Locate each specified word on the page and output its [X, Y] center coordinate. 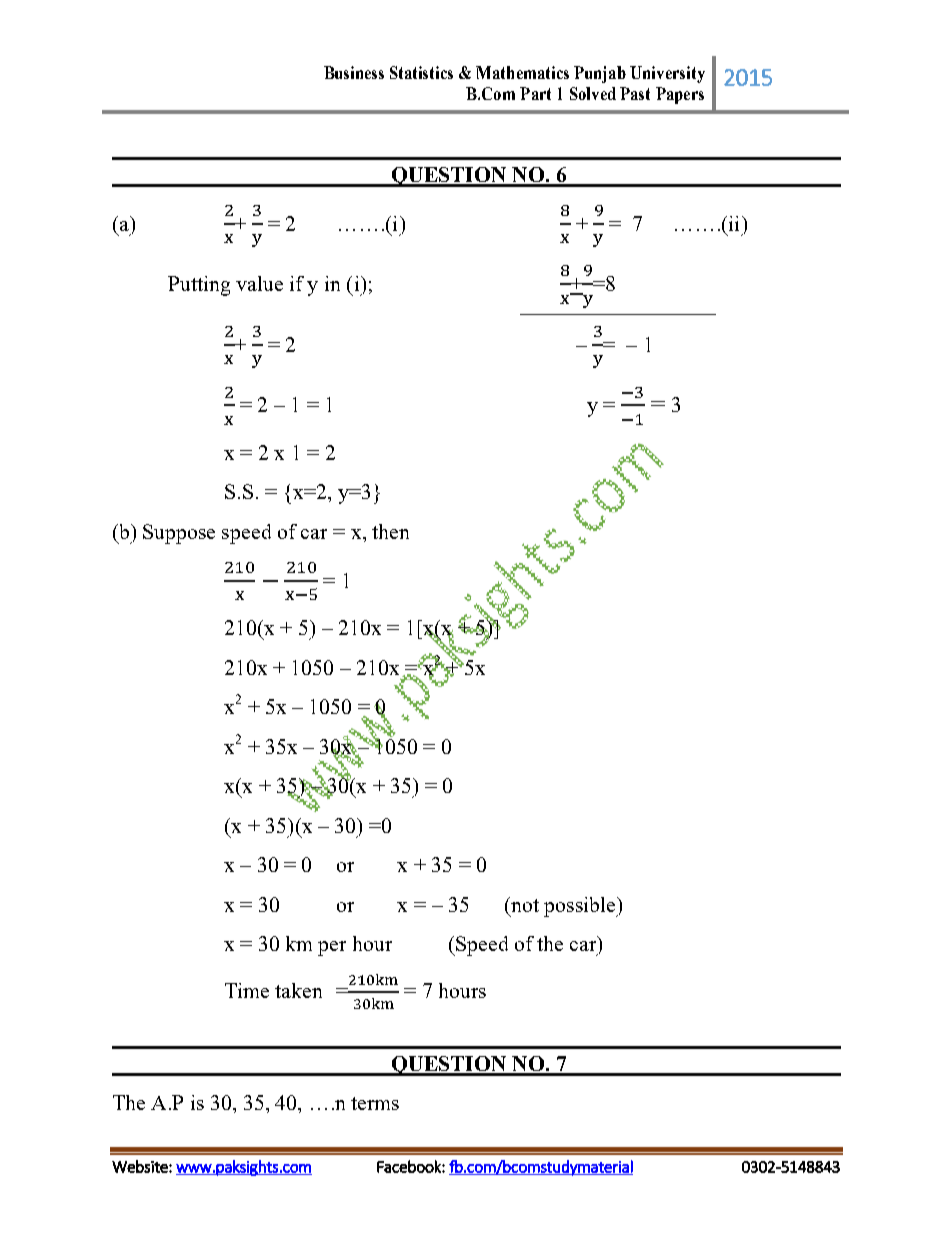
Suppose [179, 534]
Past [635, 93]
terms [375, 1103]
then [390, 531]
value [259, 283]
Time [247, 990]
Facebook [410, 1166]
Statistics [421, 72]
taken [298, 990]
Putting [199, 286]
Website [141, 1166]
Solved [593, 93]
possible [581, 907]
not [524, 904]
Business [354, 72]
